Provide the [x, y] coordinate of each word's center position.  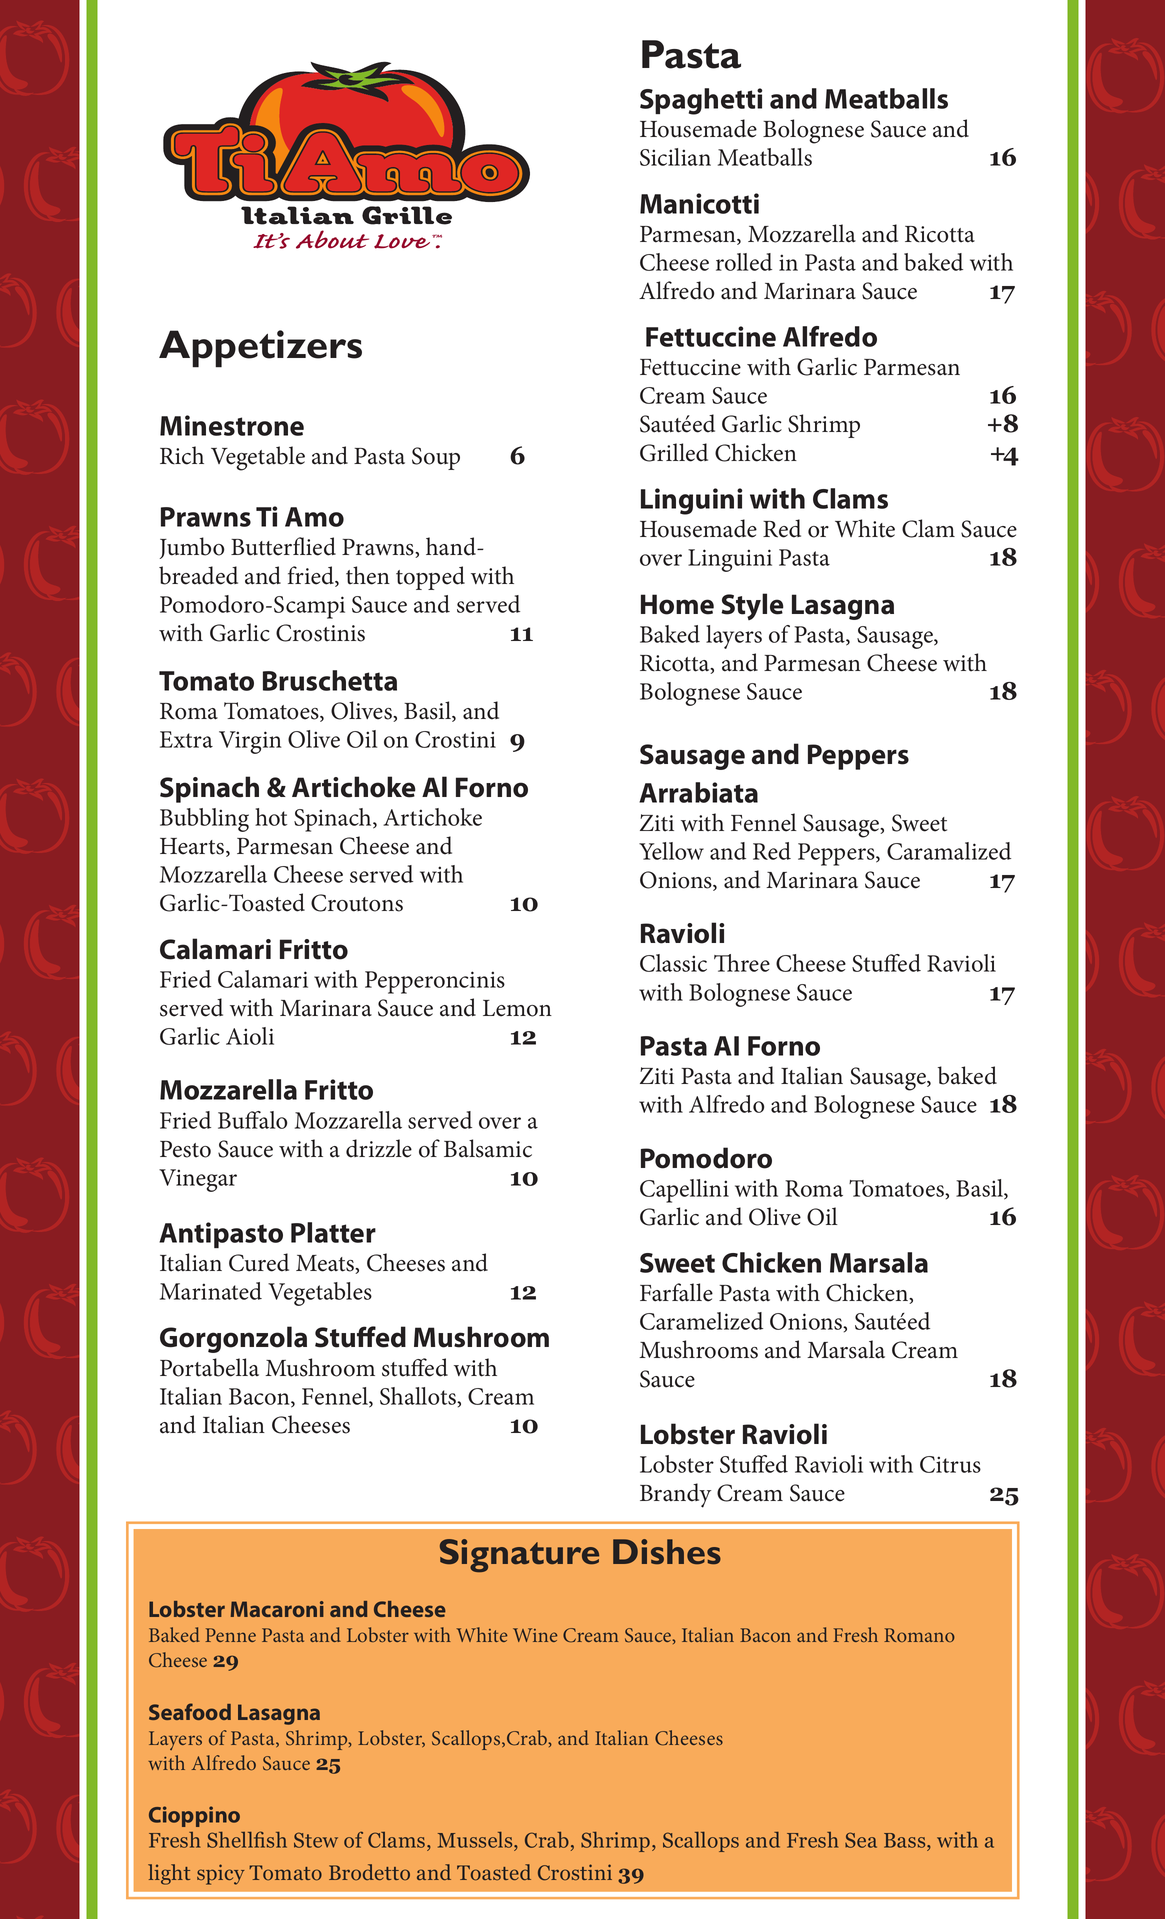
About [332, 239]
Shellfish [247, 1839]
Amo [314, 517]
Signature [519, 1555]
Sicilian [675, 157]
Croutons [357, 903]
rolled [744, 262]
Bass [906, 1842]
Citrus [950, 1464]
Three [742, 963]
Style [752, 606]
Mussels [476, 1841]
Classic [673, 963]
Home [677, 604]
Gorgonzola [233, 1339]
